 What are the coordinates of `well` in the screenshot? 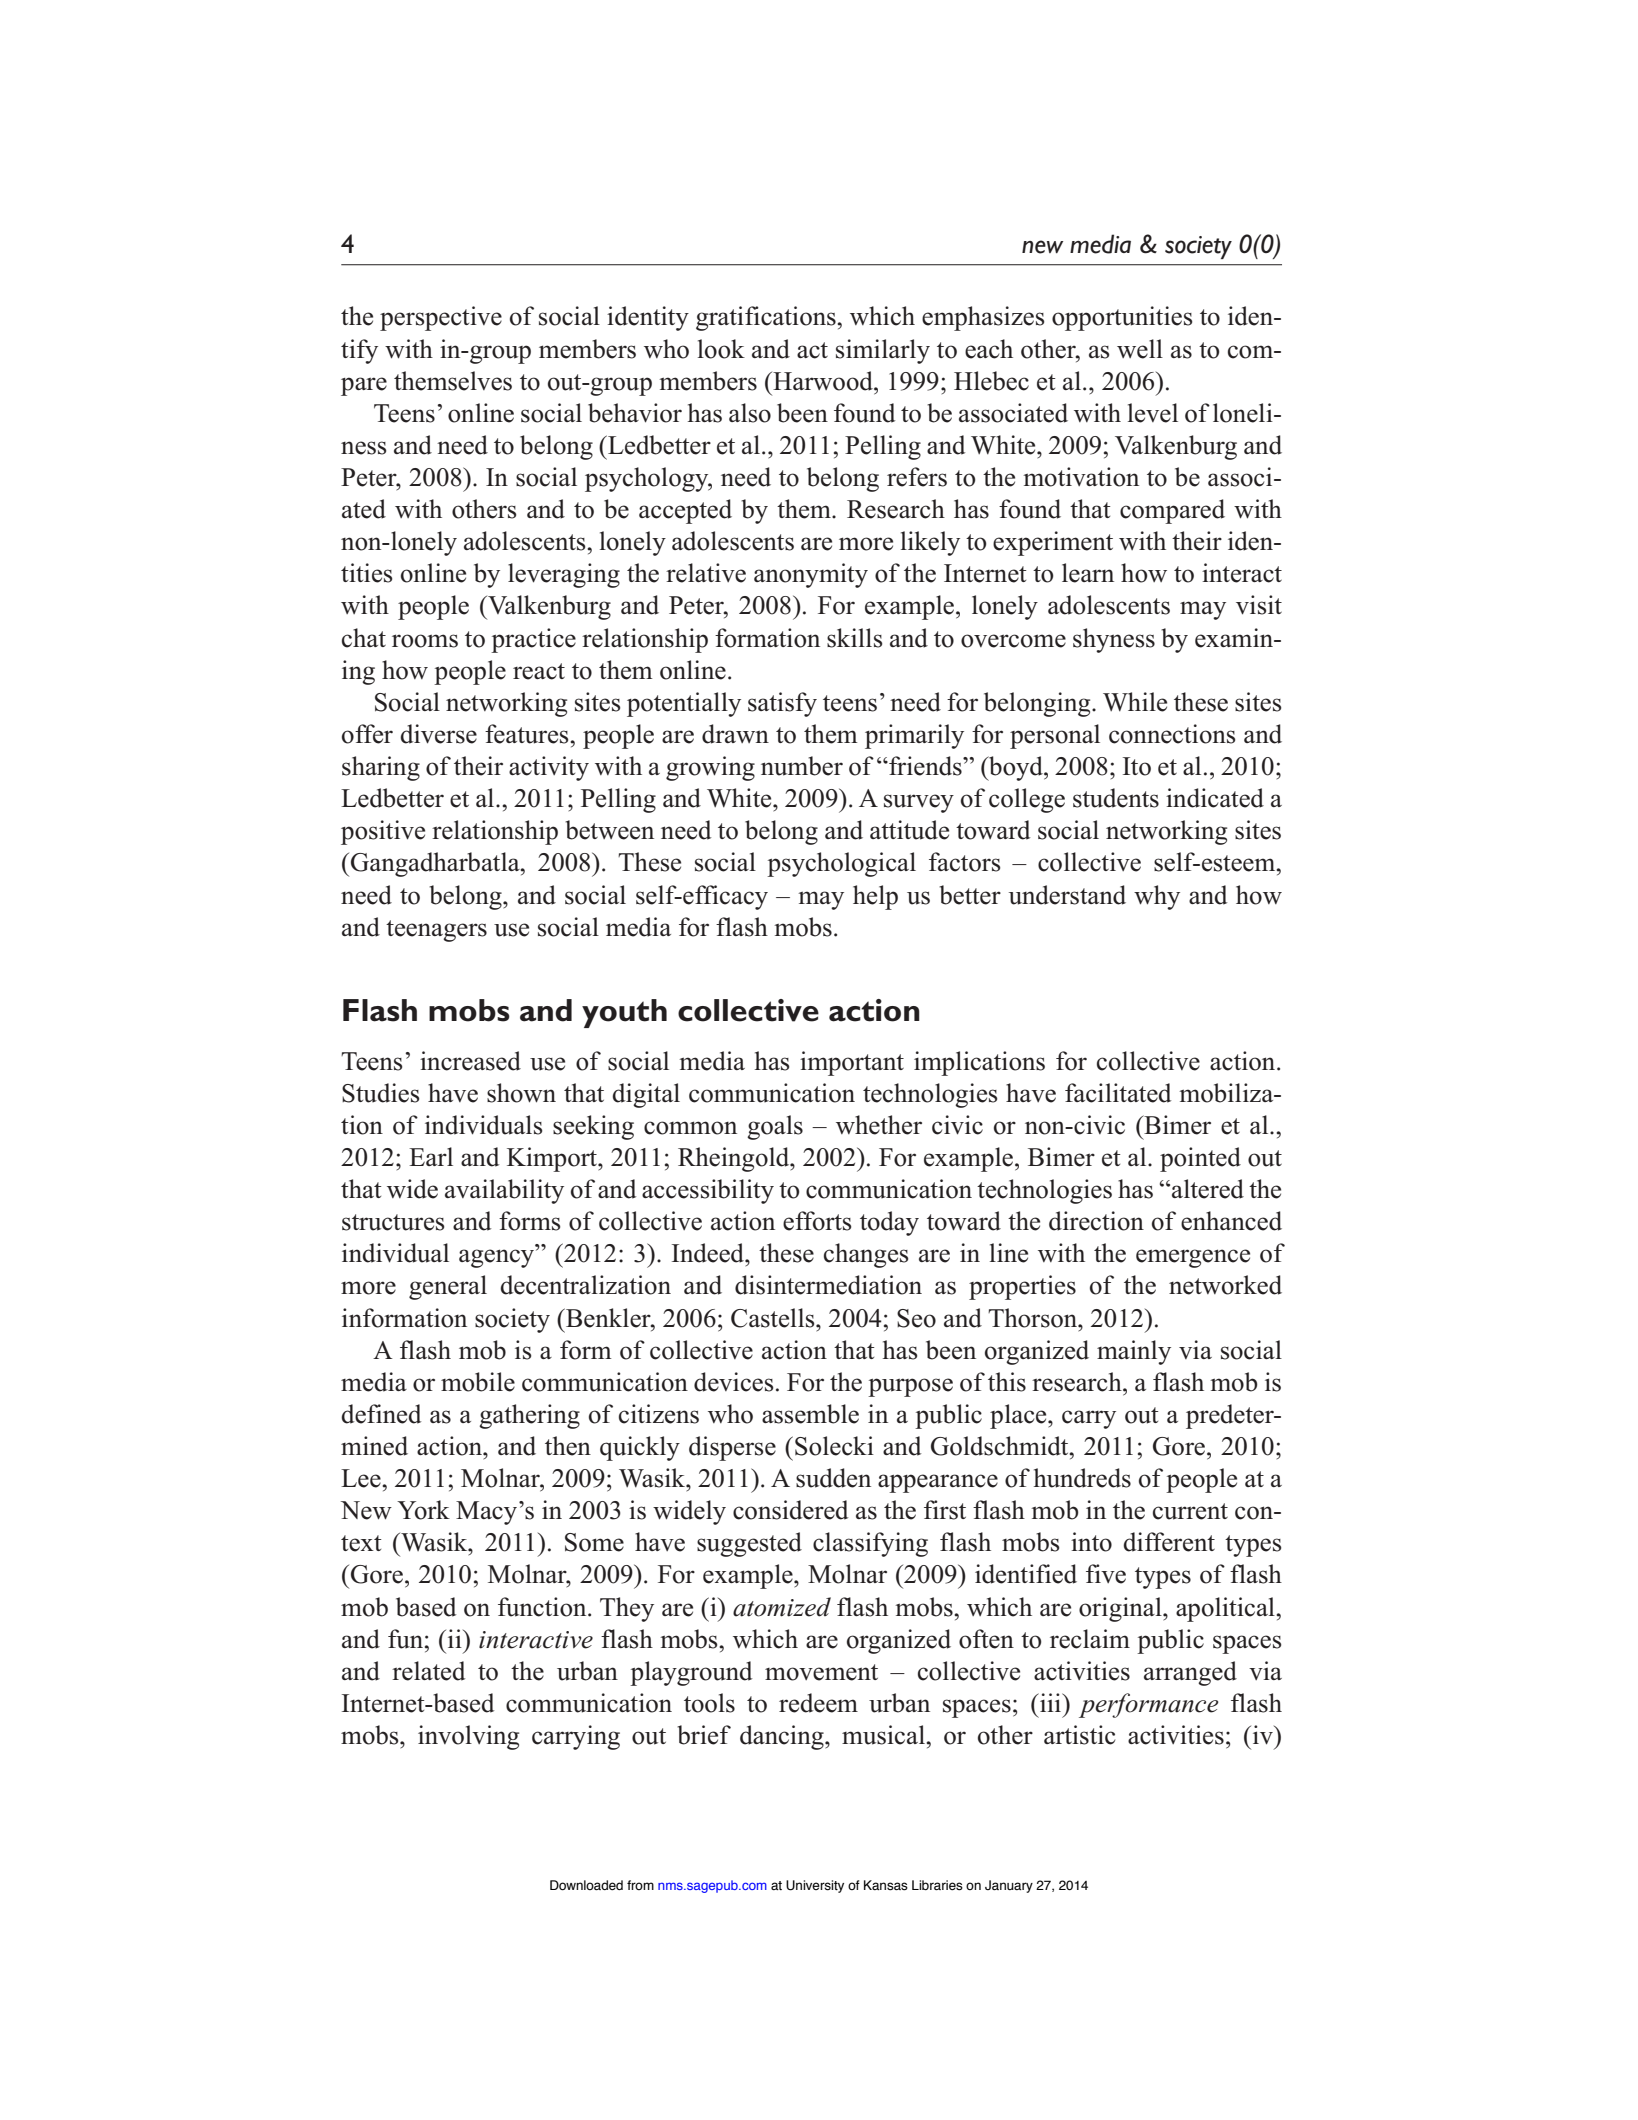 It's located at (1140, 349).
